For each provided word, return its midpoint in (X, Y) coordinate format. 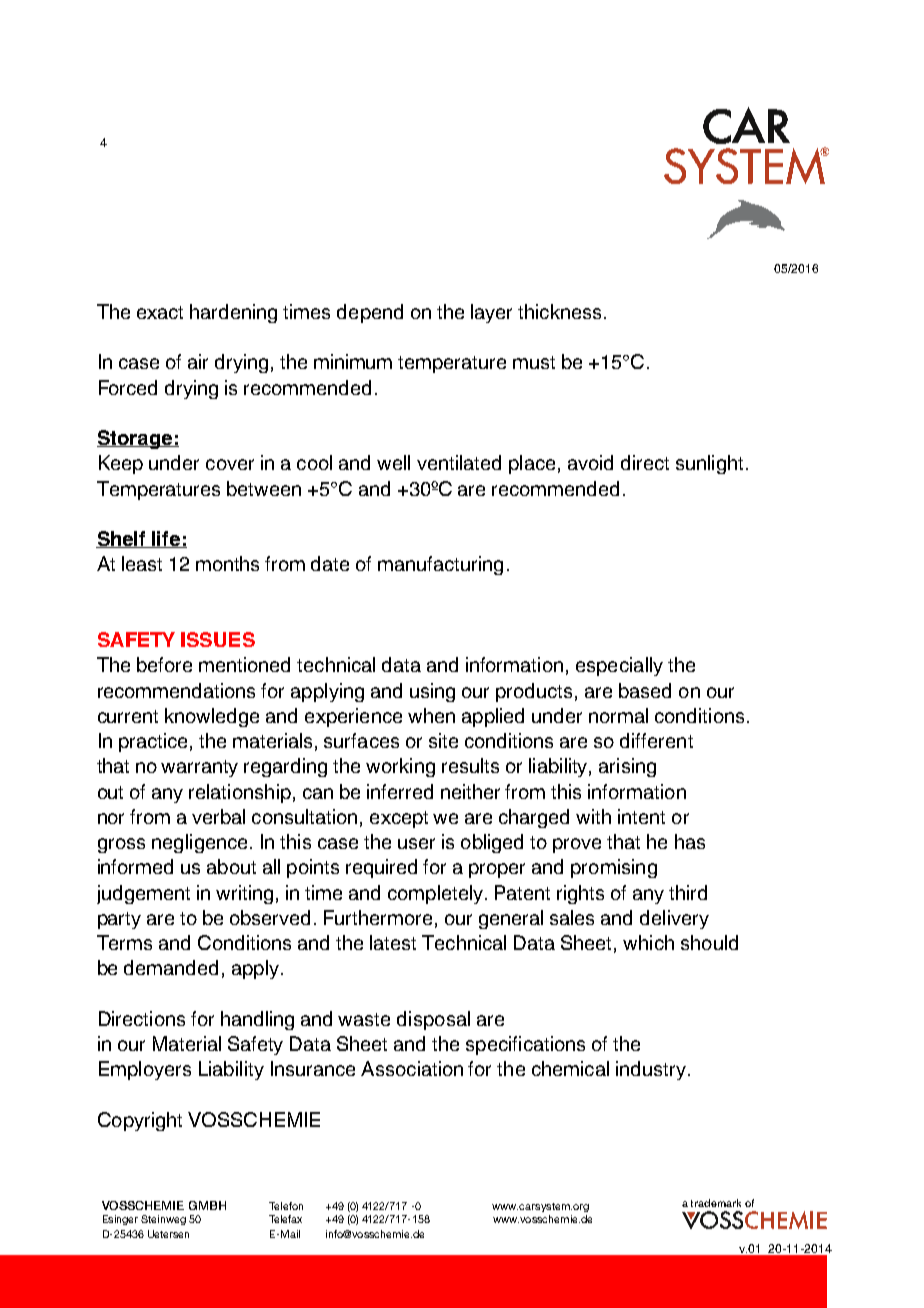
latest (393, 942)
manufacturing (440, 565)
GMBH (207, 1205)
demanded (171, 967)
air (198, 361)
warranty (199, 768)
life (167, 539)
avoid (590, 462)
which (648, 942)
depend (370, 313)
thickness (559, 311)
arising (627, 767)
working (400, 767)
